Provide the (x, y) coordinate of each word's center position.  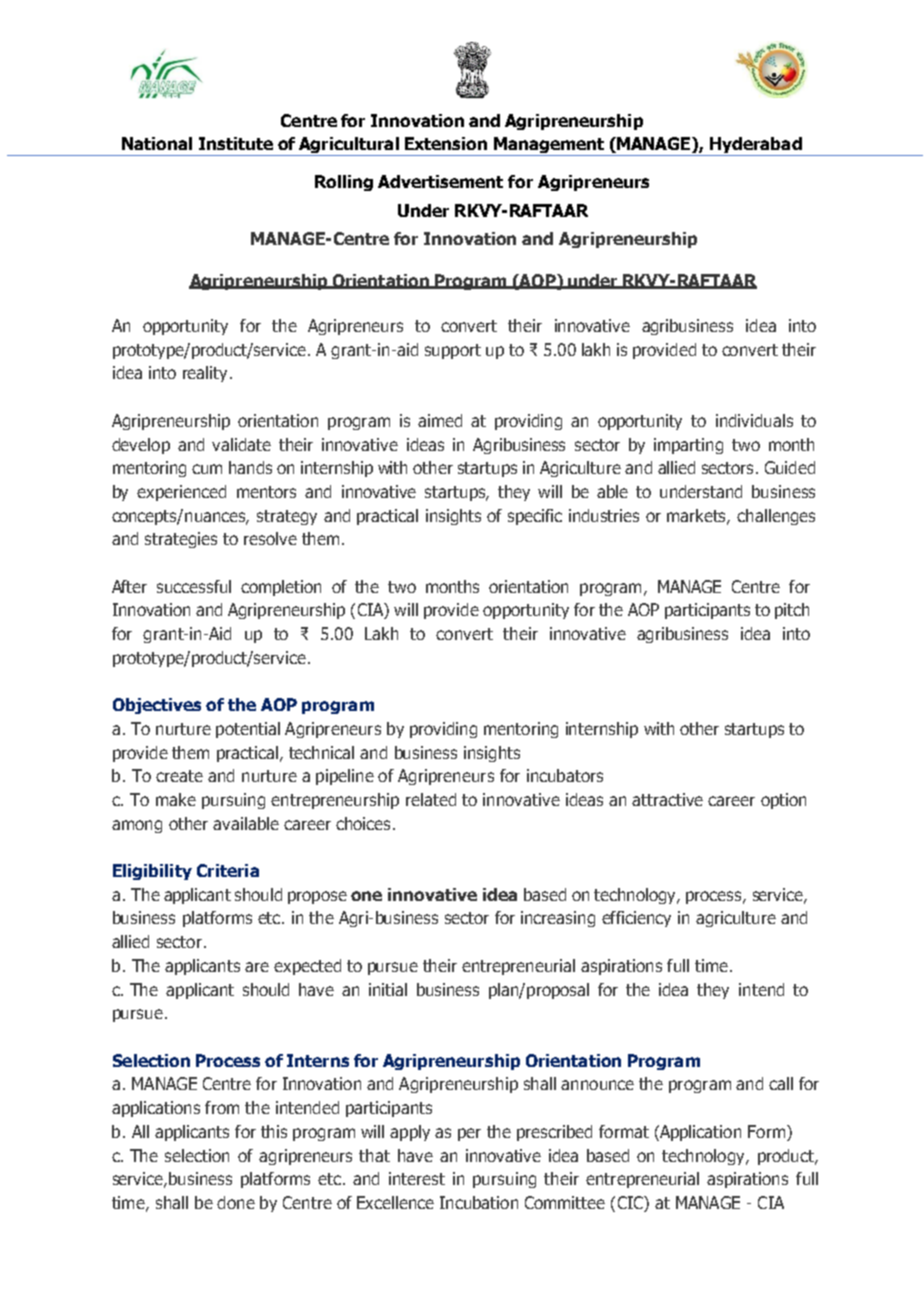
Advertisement (440, 181)
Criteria (228, 870)
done (236, 1202)
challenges (776, 517)
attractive (667, 799)
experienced (181, 493)
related (431, 799)
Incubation (479, 1202)
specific (535, 517)
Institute (236, 143)
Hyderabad (756, 146)
